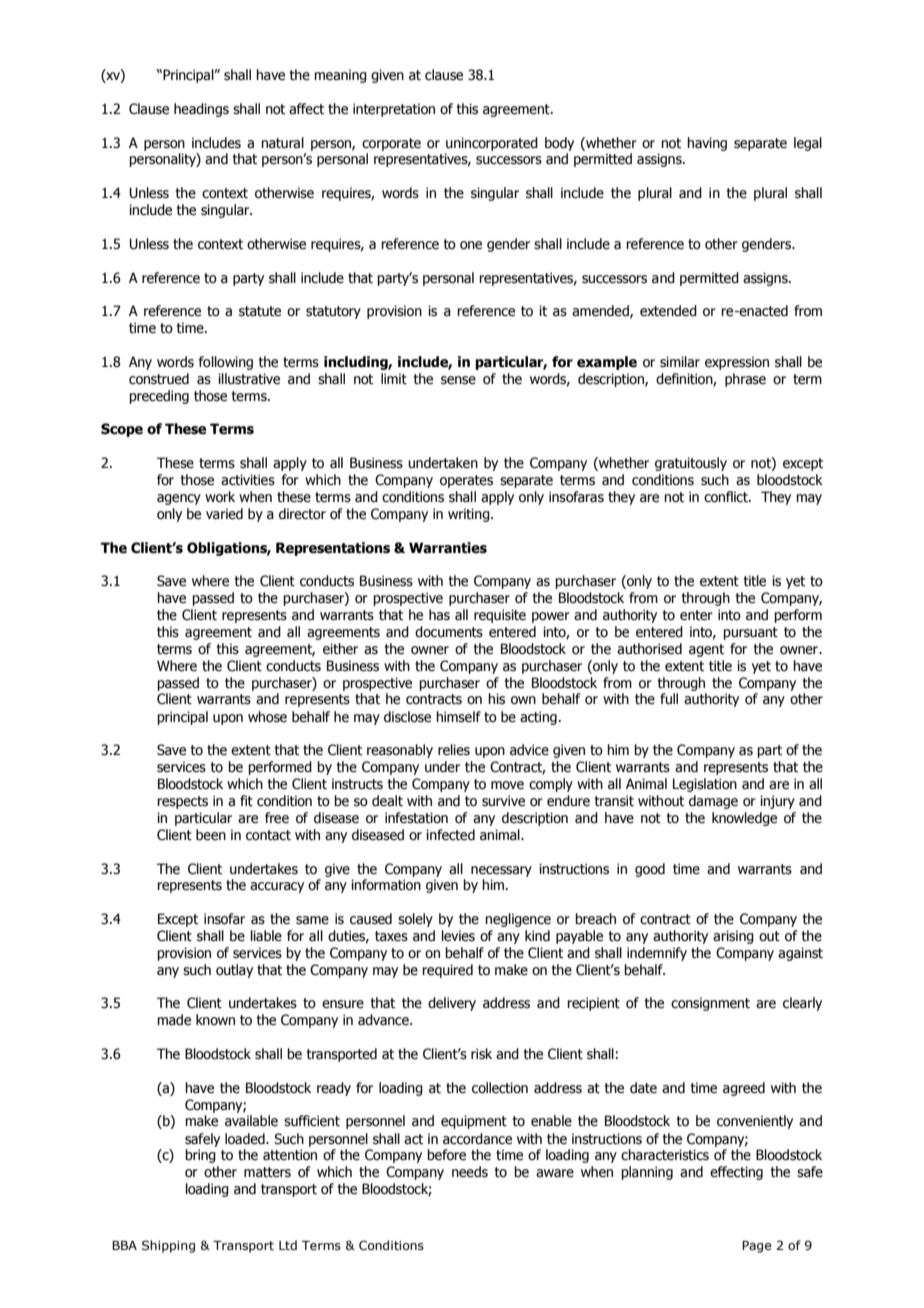  Describe the element at coordinates (470, 1172) in the screenshot. I see `needs` at that location.
